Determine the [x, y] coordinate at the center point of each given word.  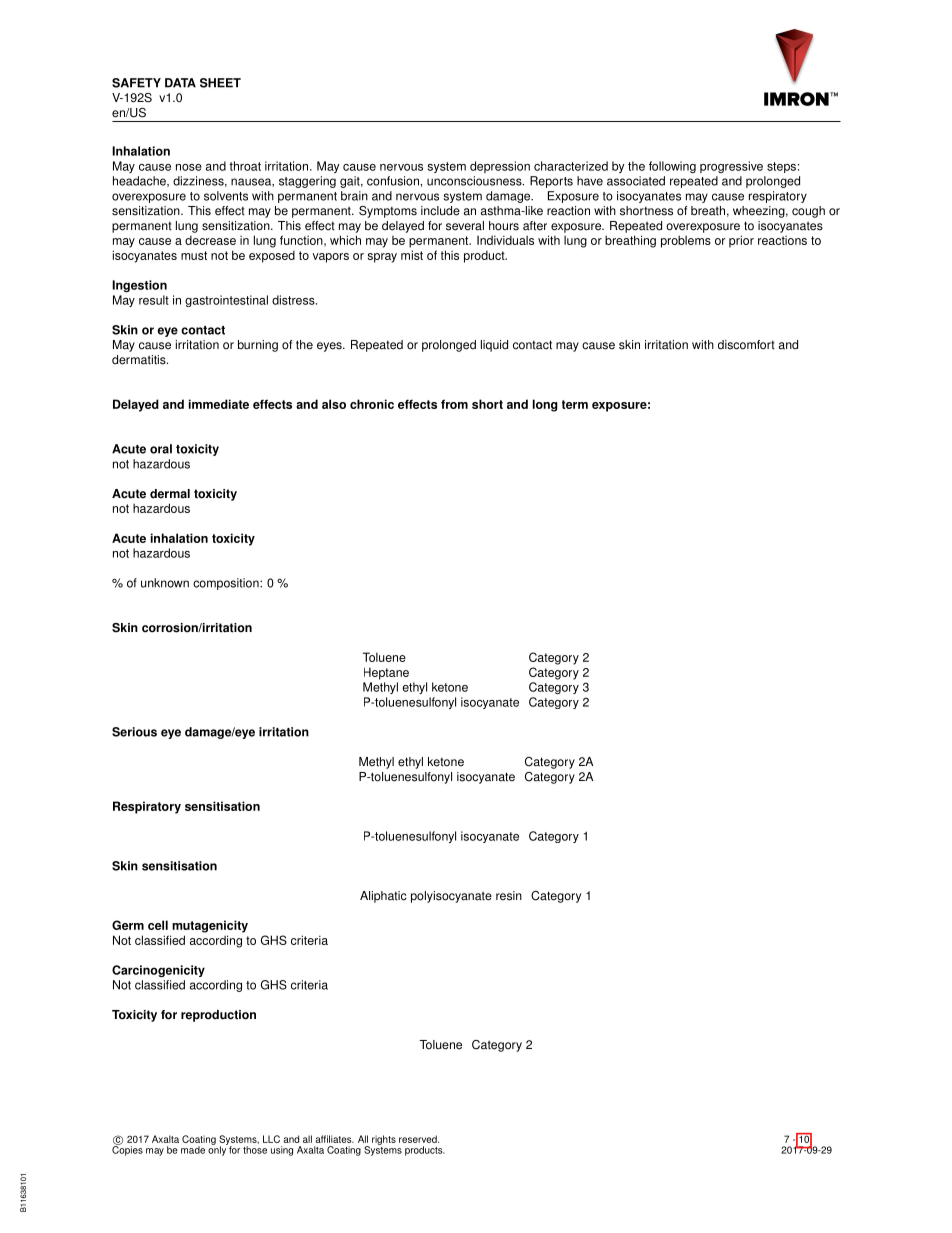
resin [509, 896]
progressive [731, 167]
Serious [134, 732]
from [454, 404]
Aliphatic [383, 897]
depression [500, 167]
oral [161, 449]
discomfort [746, 345]
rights [384, 1140]
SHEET [220, 83]
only [218, 1150]
